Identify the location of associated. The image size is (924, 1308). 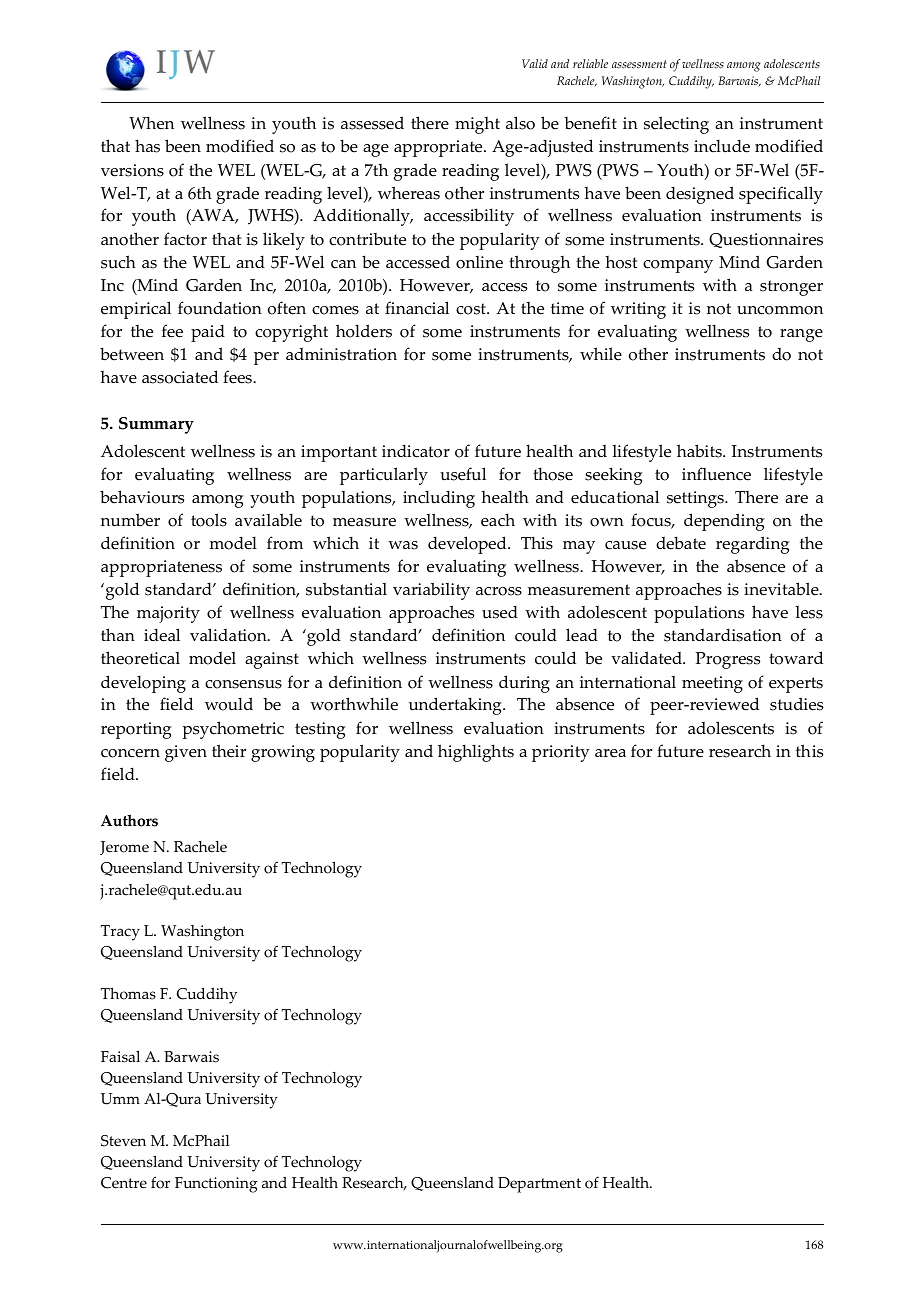
(180, 377).
